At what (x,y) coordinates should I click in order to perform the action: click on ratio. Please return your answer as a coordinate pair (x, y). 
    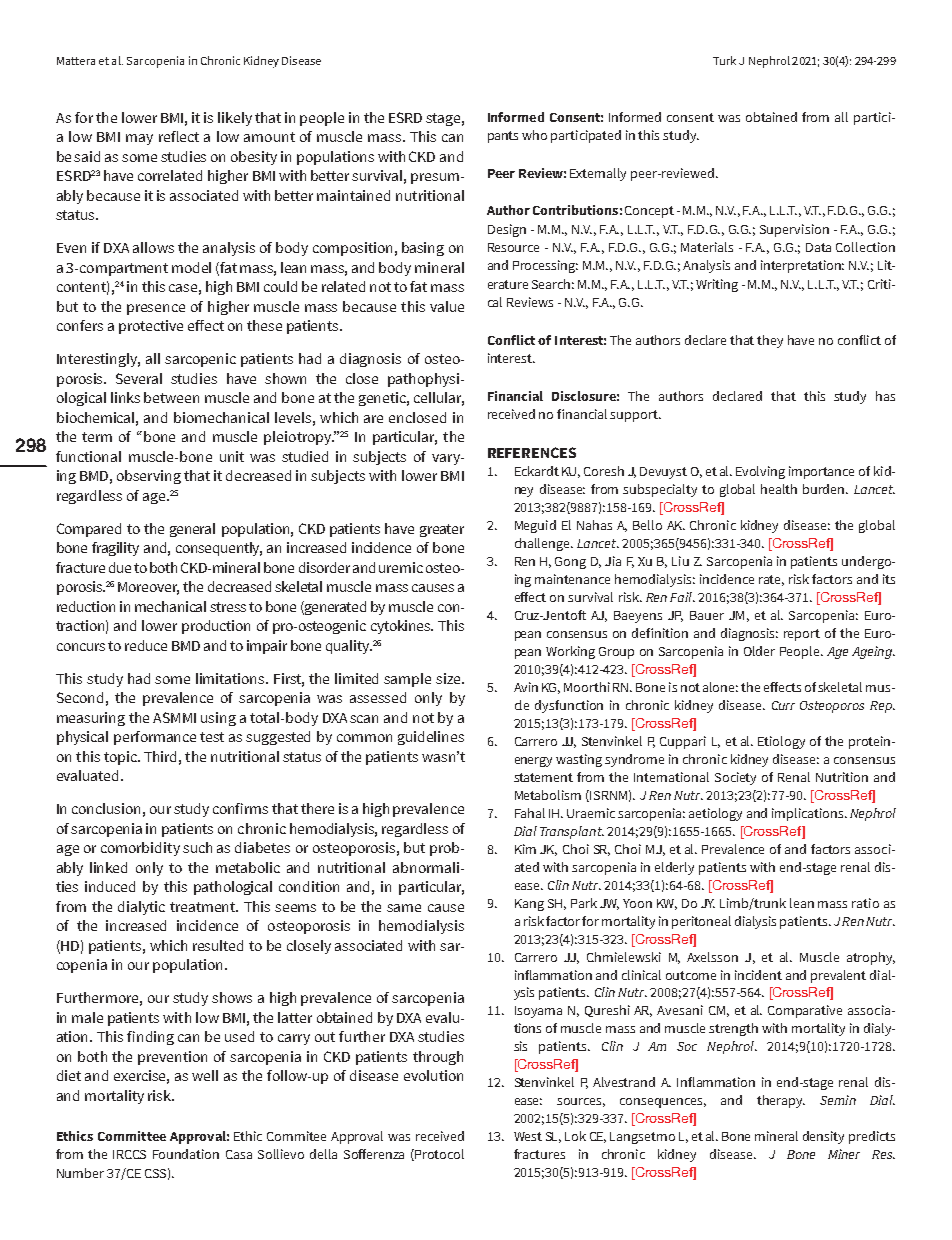
    Looking at the image, I should click on (865, 903).
